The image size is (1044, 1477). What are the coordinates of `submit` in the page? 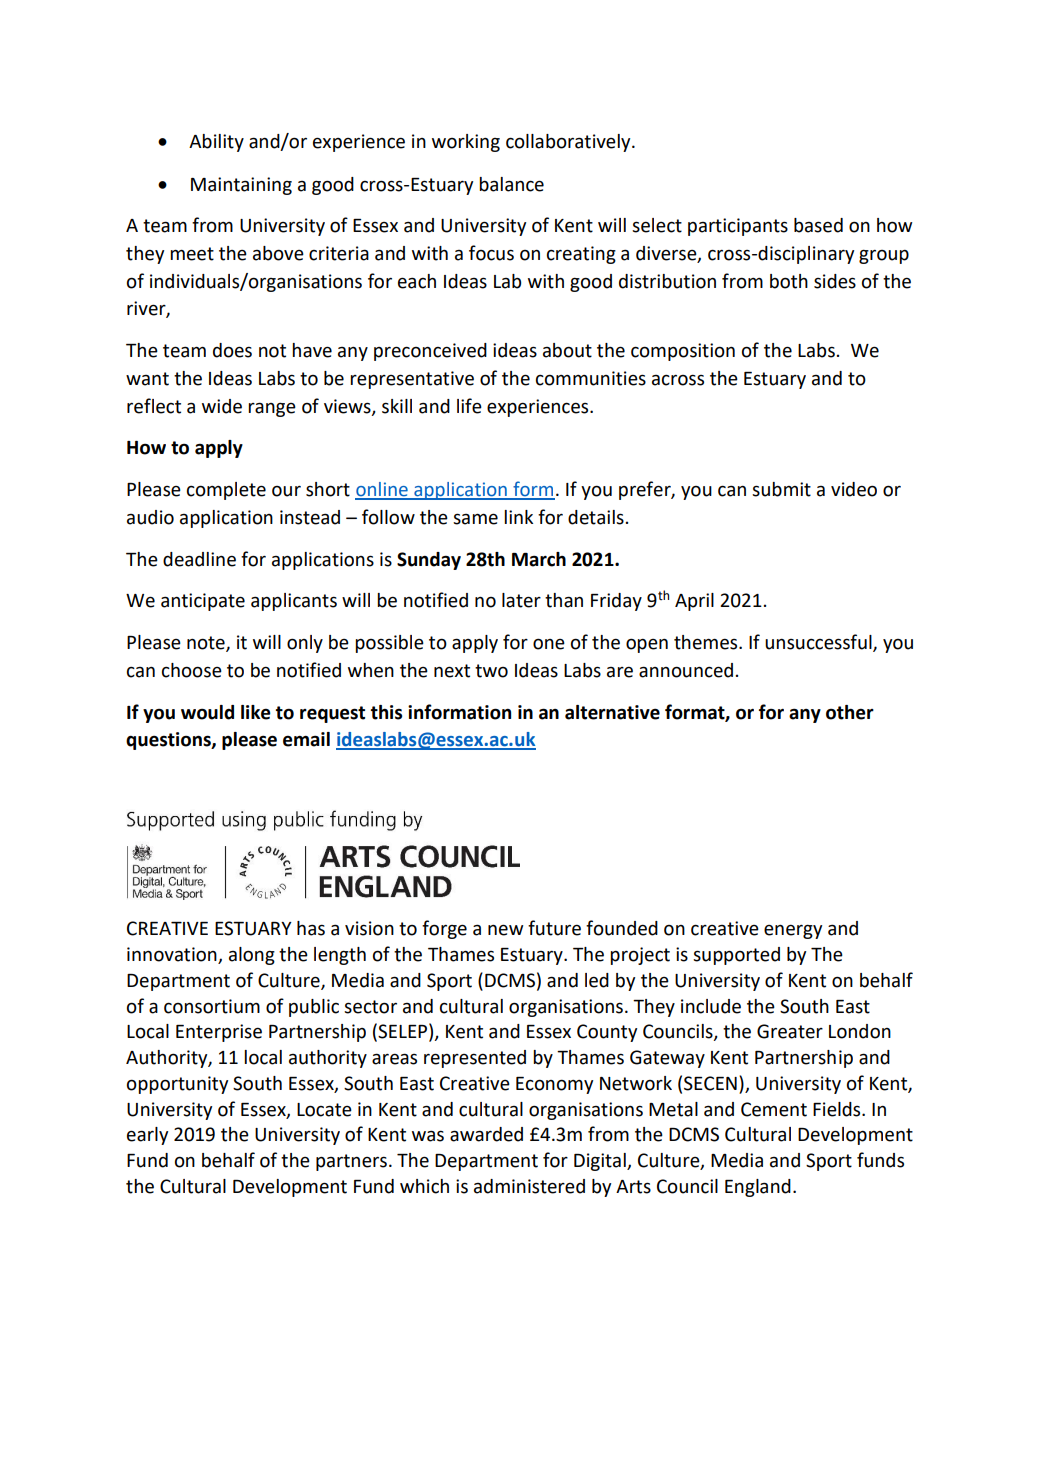 It's located at (781, 489).
